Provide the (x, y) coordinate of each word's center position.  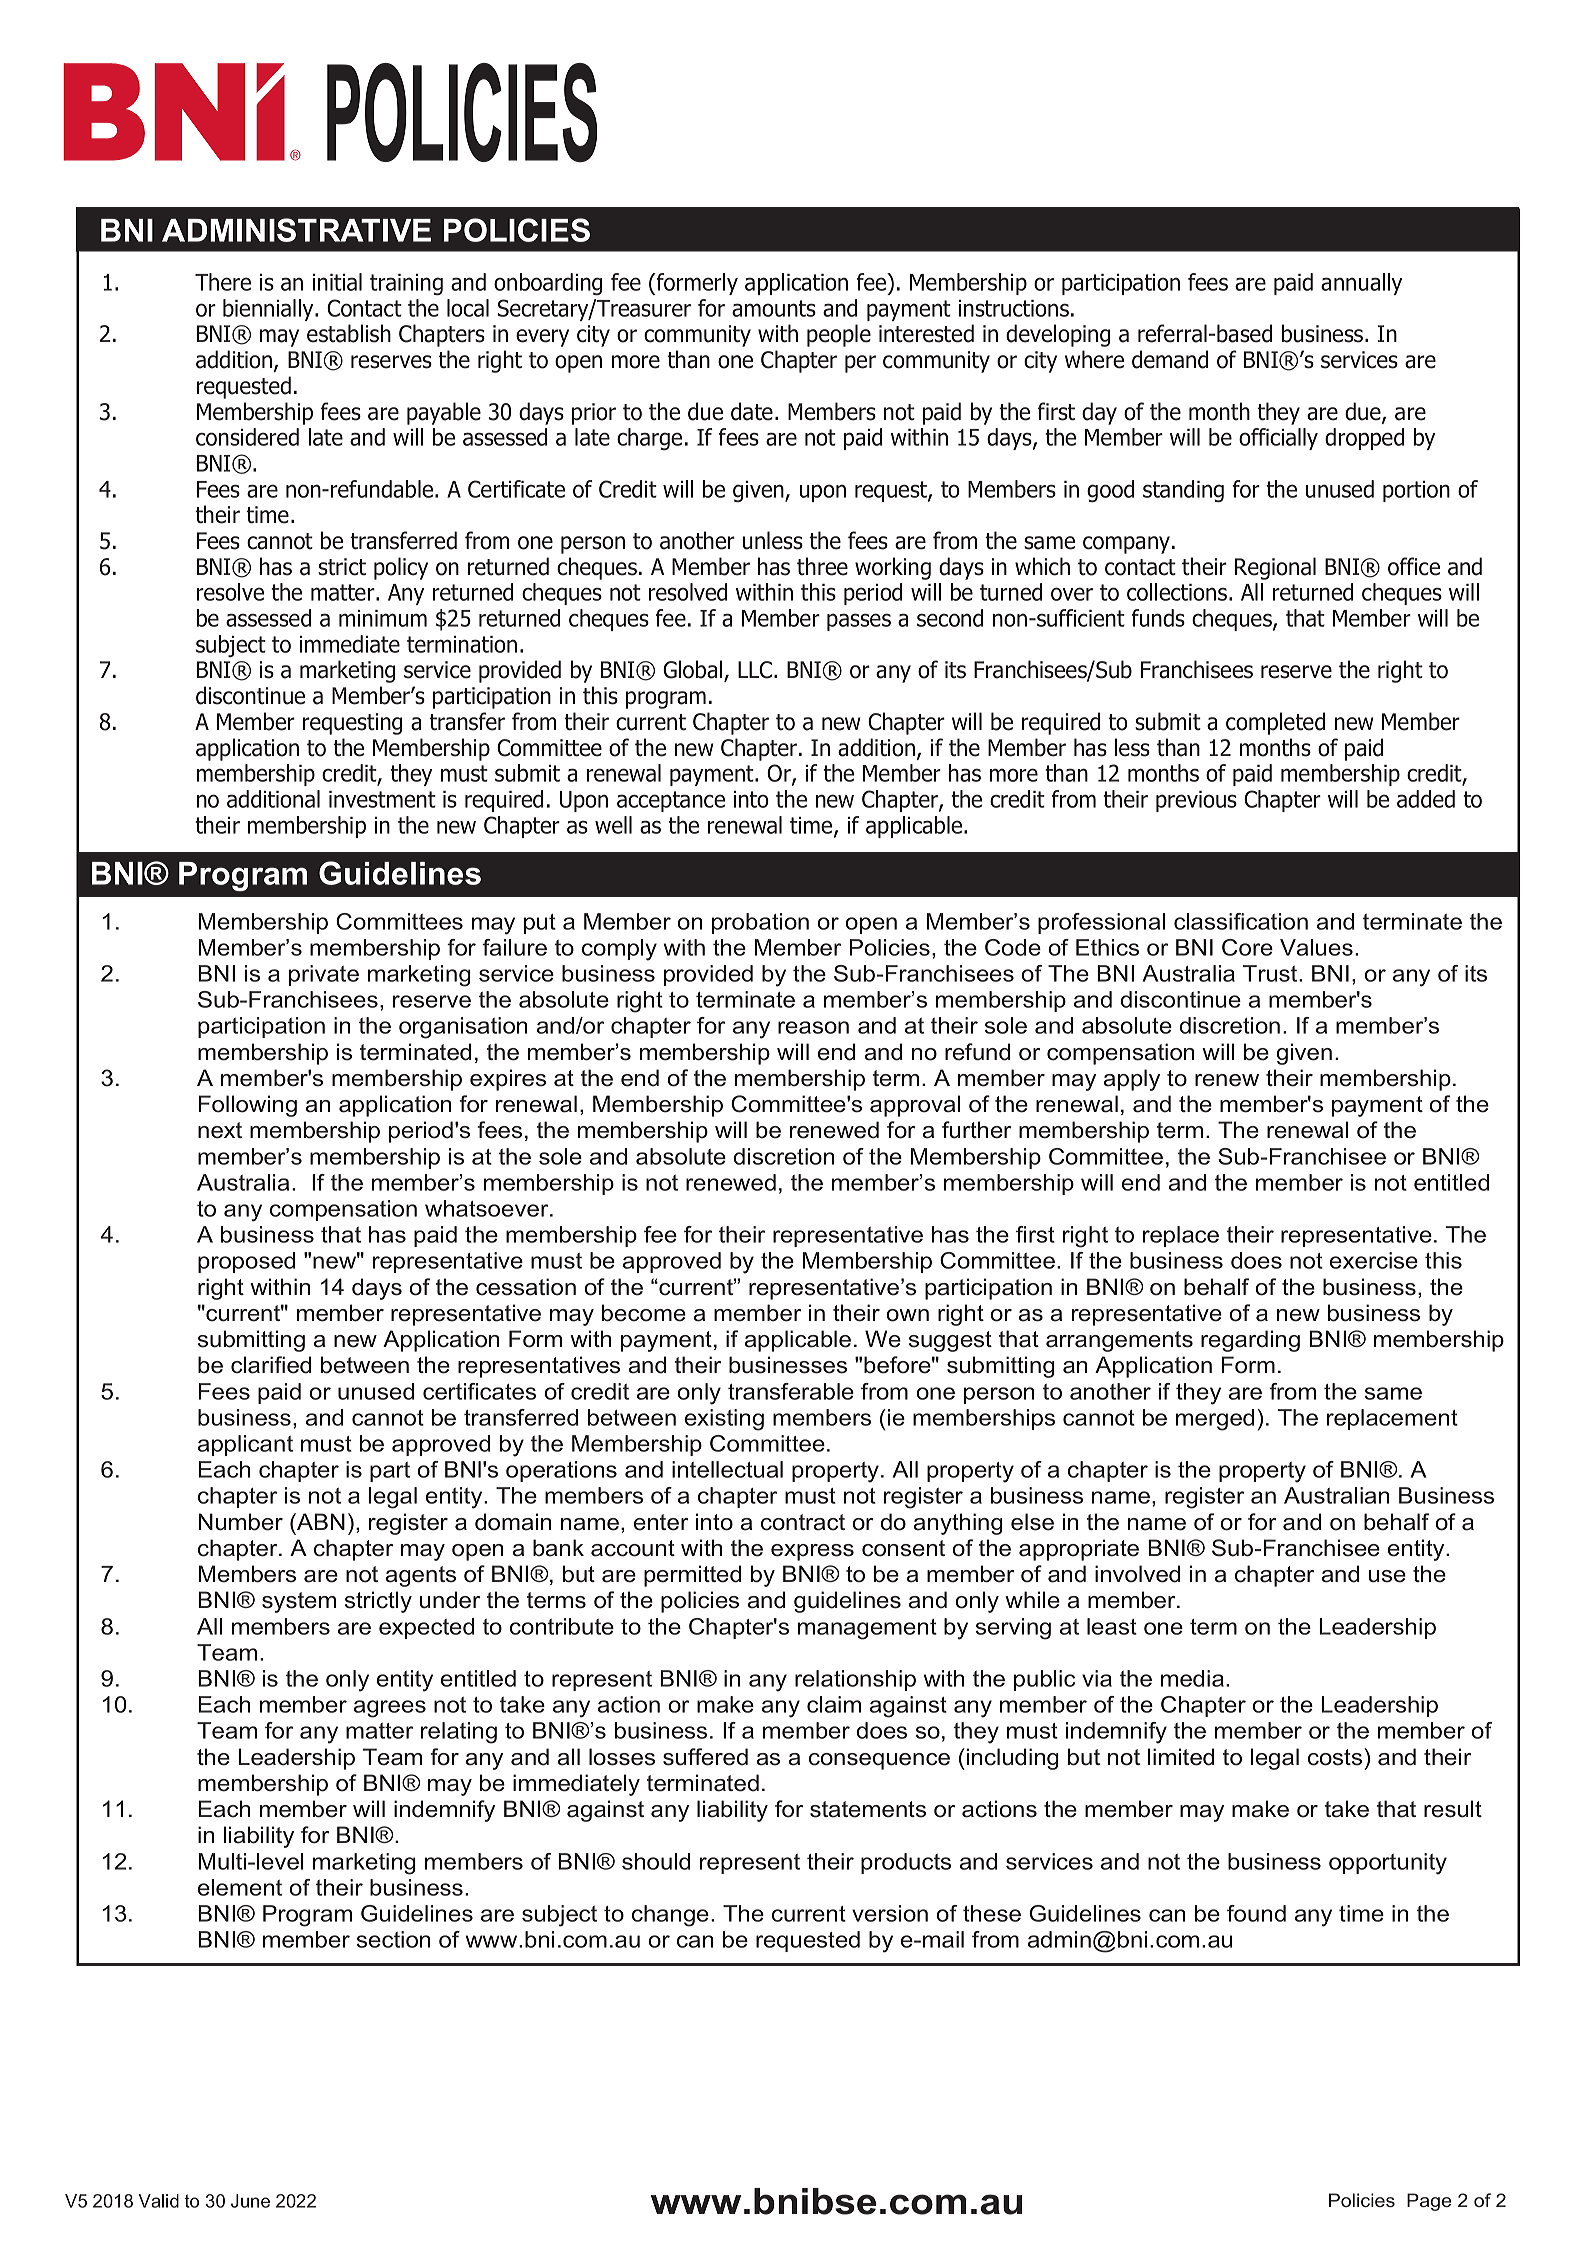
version (890, 1913)
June (250, 2201)
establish (349, 333)
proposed (246, 1262)
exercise (1374, 1260)
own (908, 1315)
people (839, 335)
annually (1361, 284)
